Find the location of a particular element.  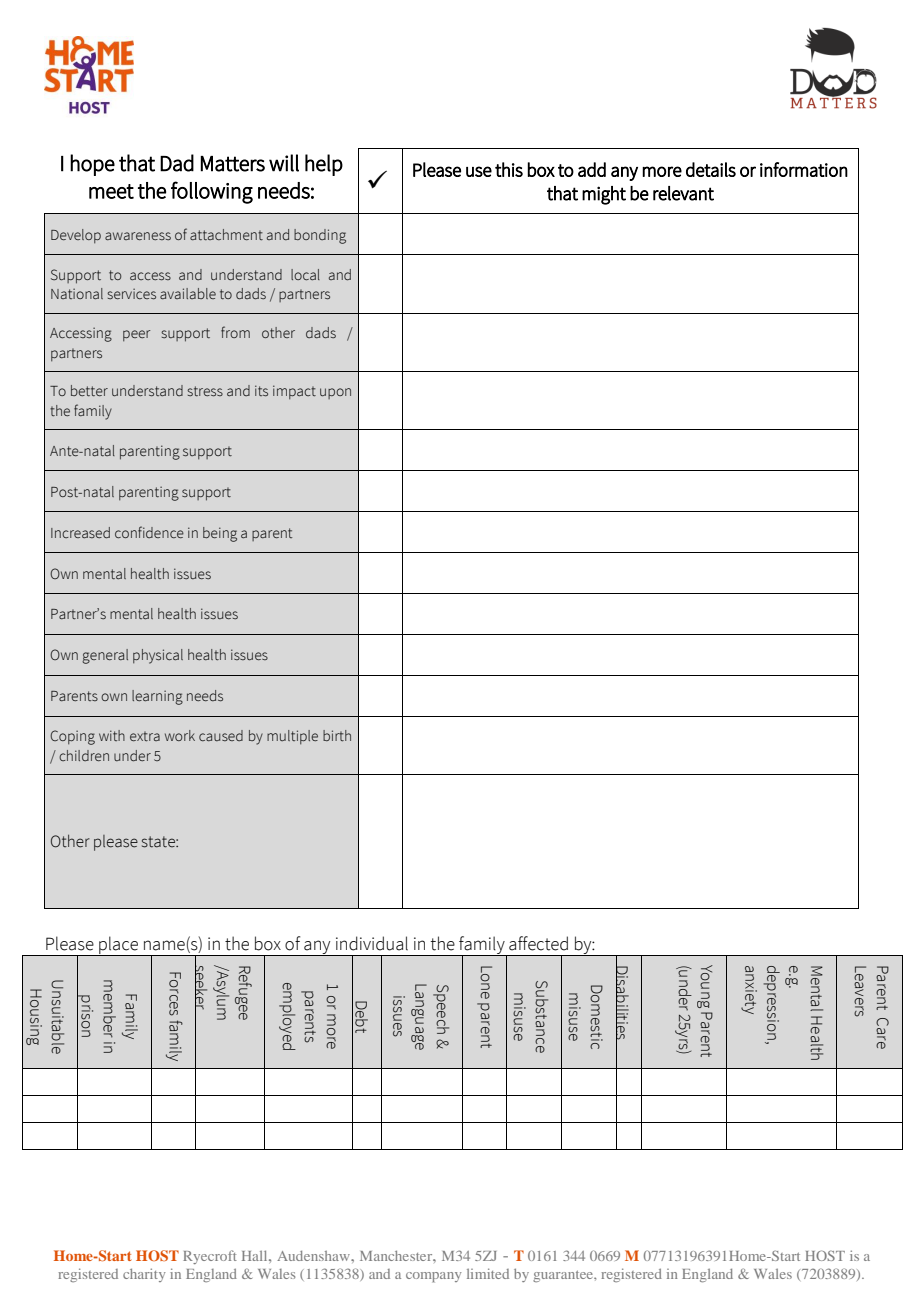

meet is located at coordinates (111, 191).
